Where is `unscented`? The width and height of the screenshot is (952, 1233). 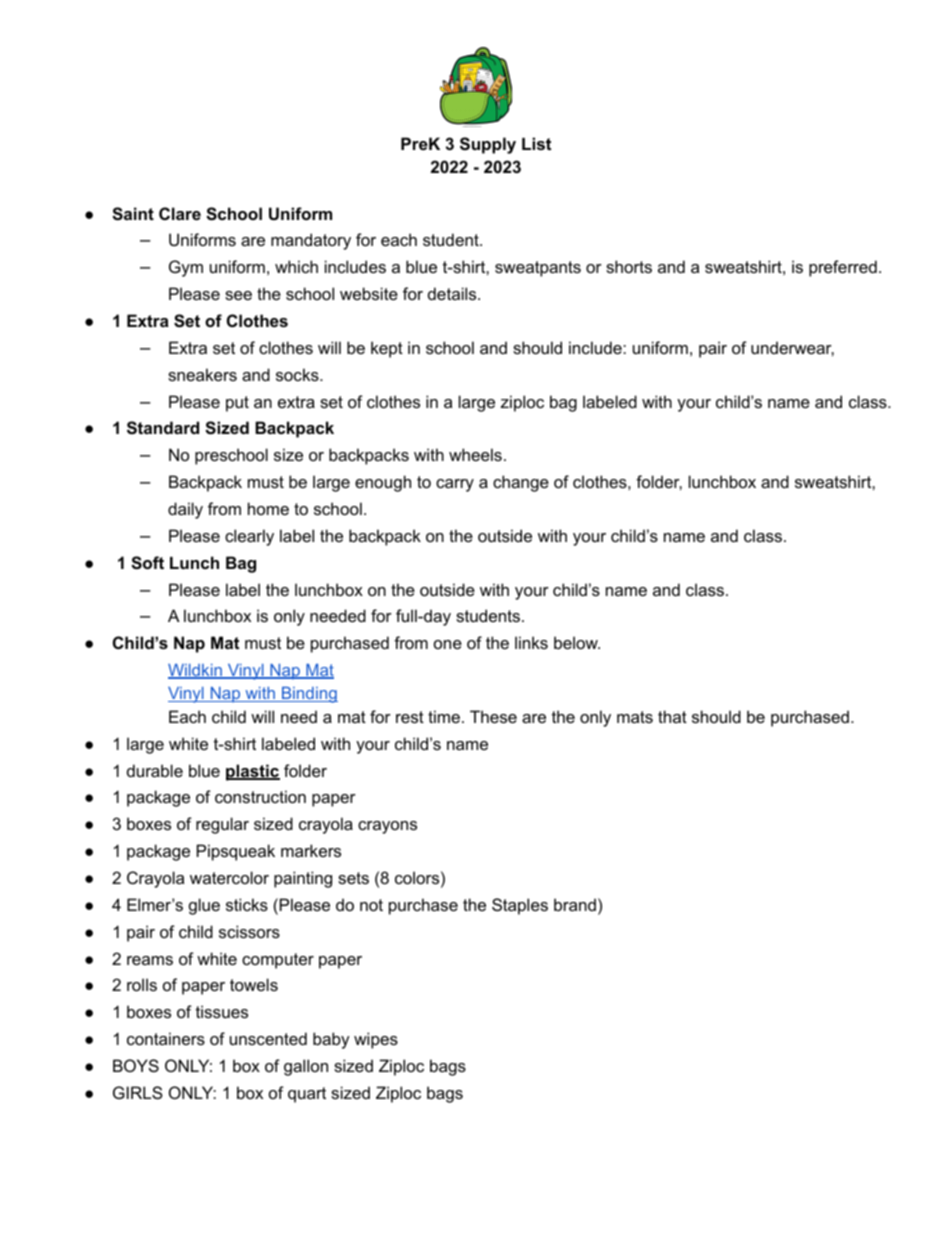 unscented is located at coordinates (268, 1038).
